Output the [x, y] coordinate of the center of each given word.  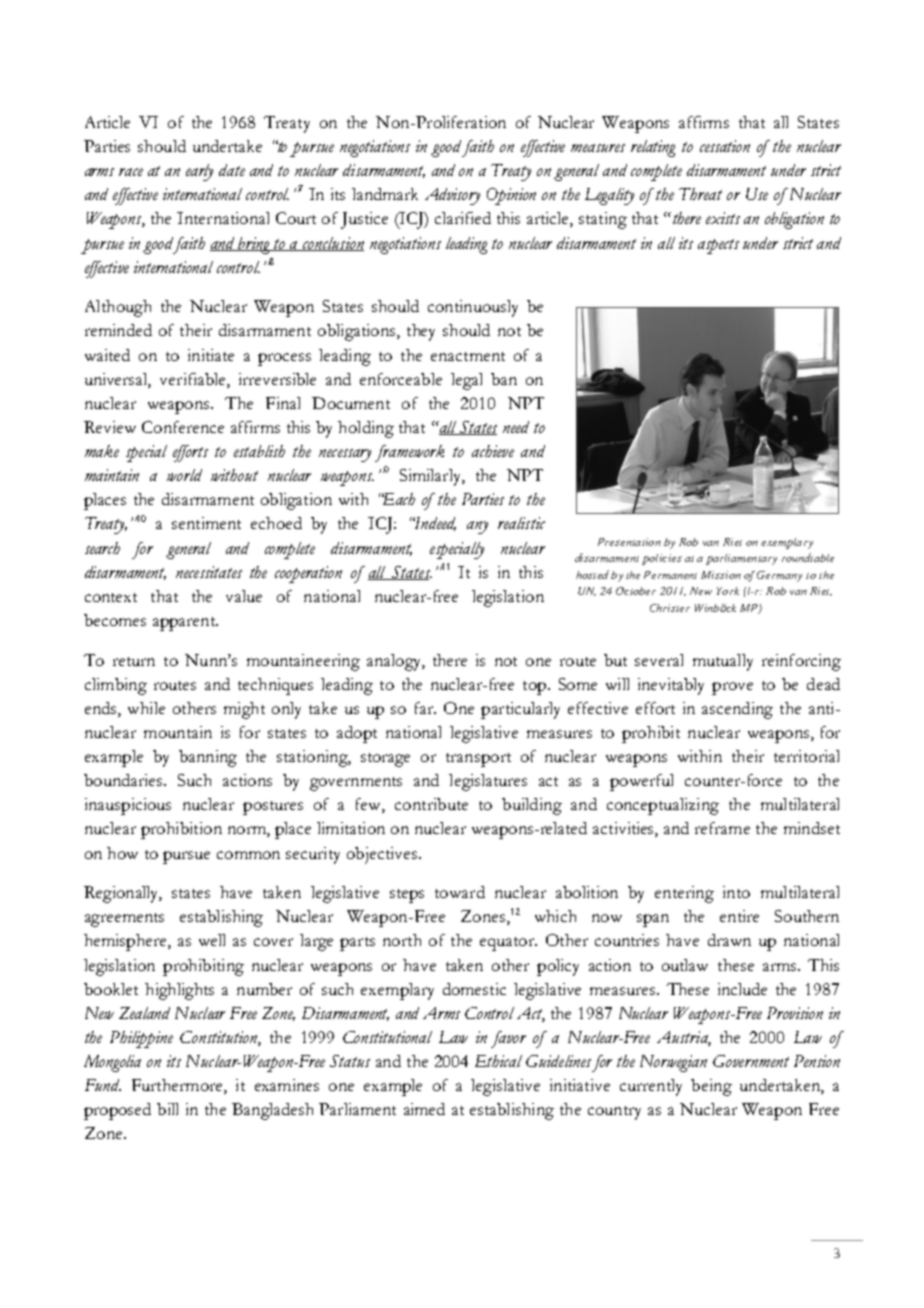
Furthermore [178, 1086]
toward [460, 892]
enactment [468, 356]
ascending [737, 710]
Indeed [434, 524]
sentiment [206, 523]
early [199, 172]
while [146, 708]
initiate [211, 355]
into [736, 892]
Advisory [452, 196]
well [212, 940]
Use [757, 194]
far [425, 708]
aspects [718, 246]
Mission [721, 575]
